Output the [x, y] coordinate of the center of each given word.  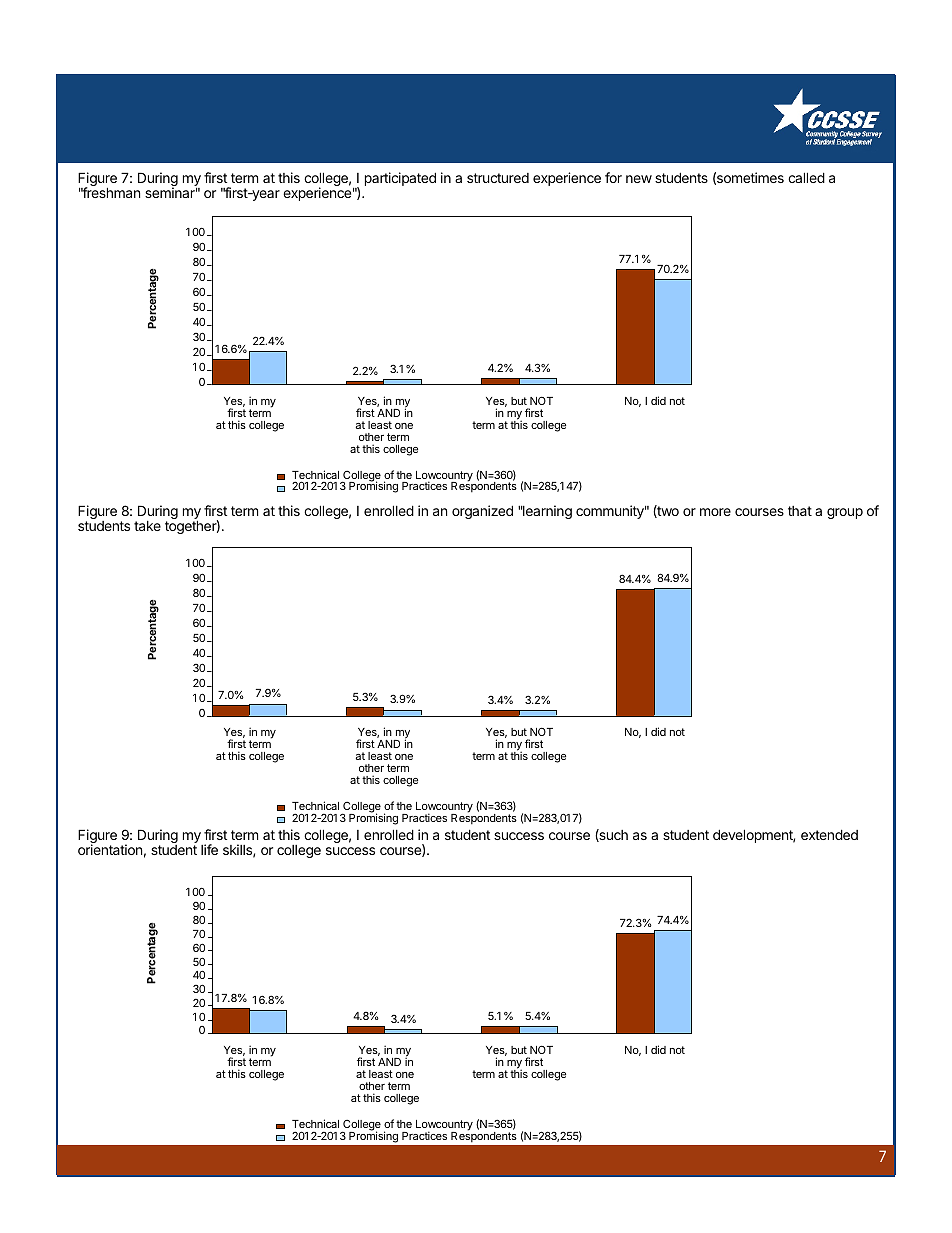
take [147, 526]
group [845, 513]
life [209, 849]
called [806, 177]
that [800, 511]
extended [829, 834]
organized [482, 512]
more [715, 512]
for [613, 177]
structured [498, 178]
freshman [110, 191]
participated [400, 179]
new [639, 179]
